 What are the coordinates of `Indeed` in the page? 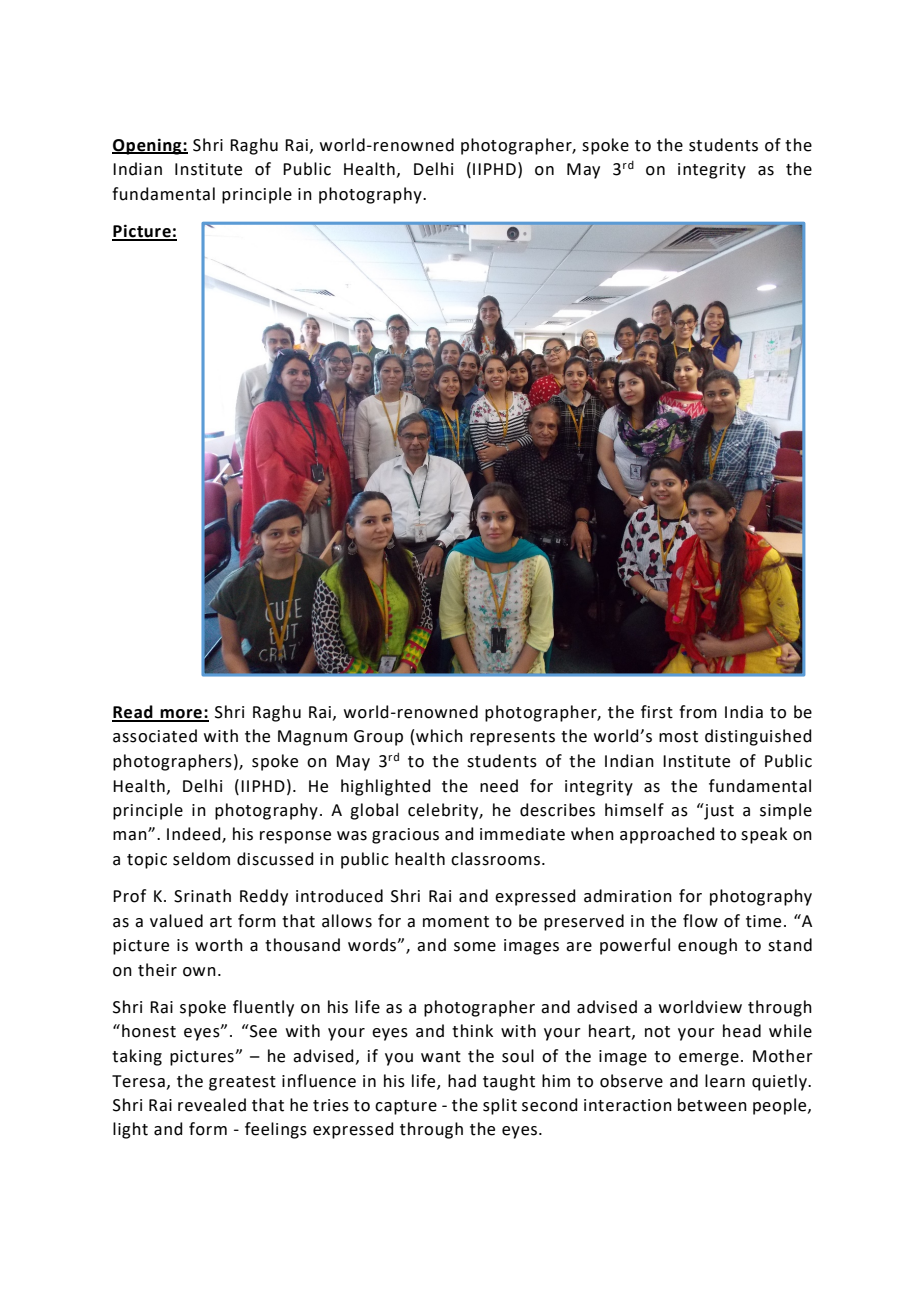 It's located at (195, 835).
